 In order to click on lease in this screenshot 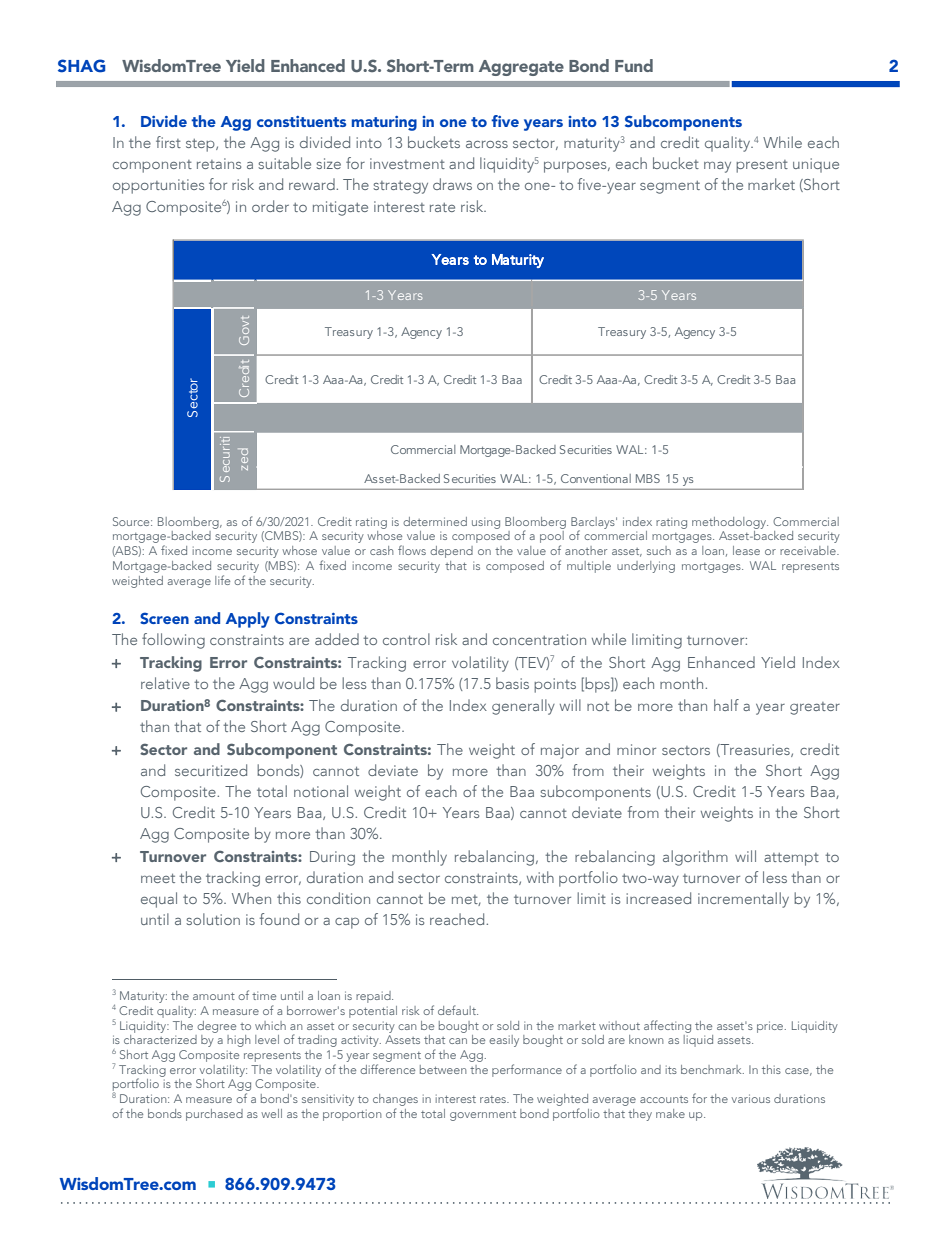, I will do `click(746, 550)`.
